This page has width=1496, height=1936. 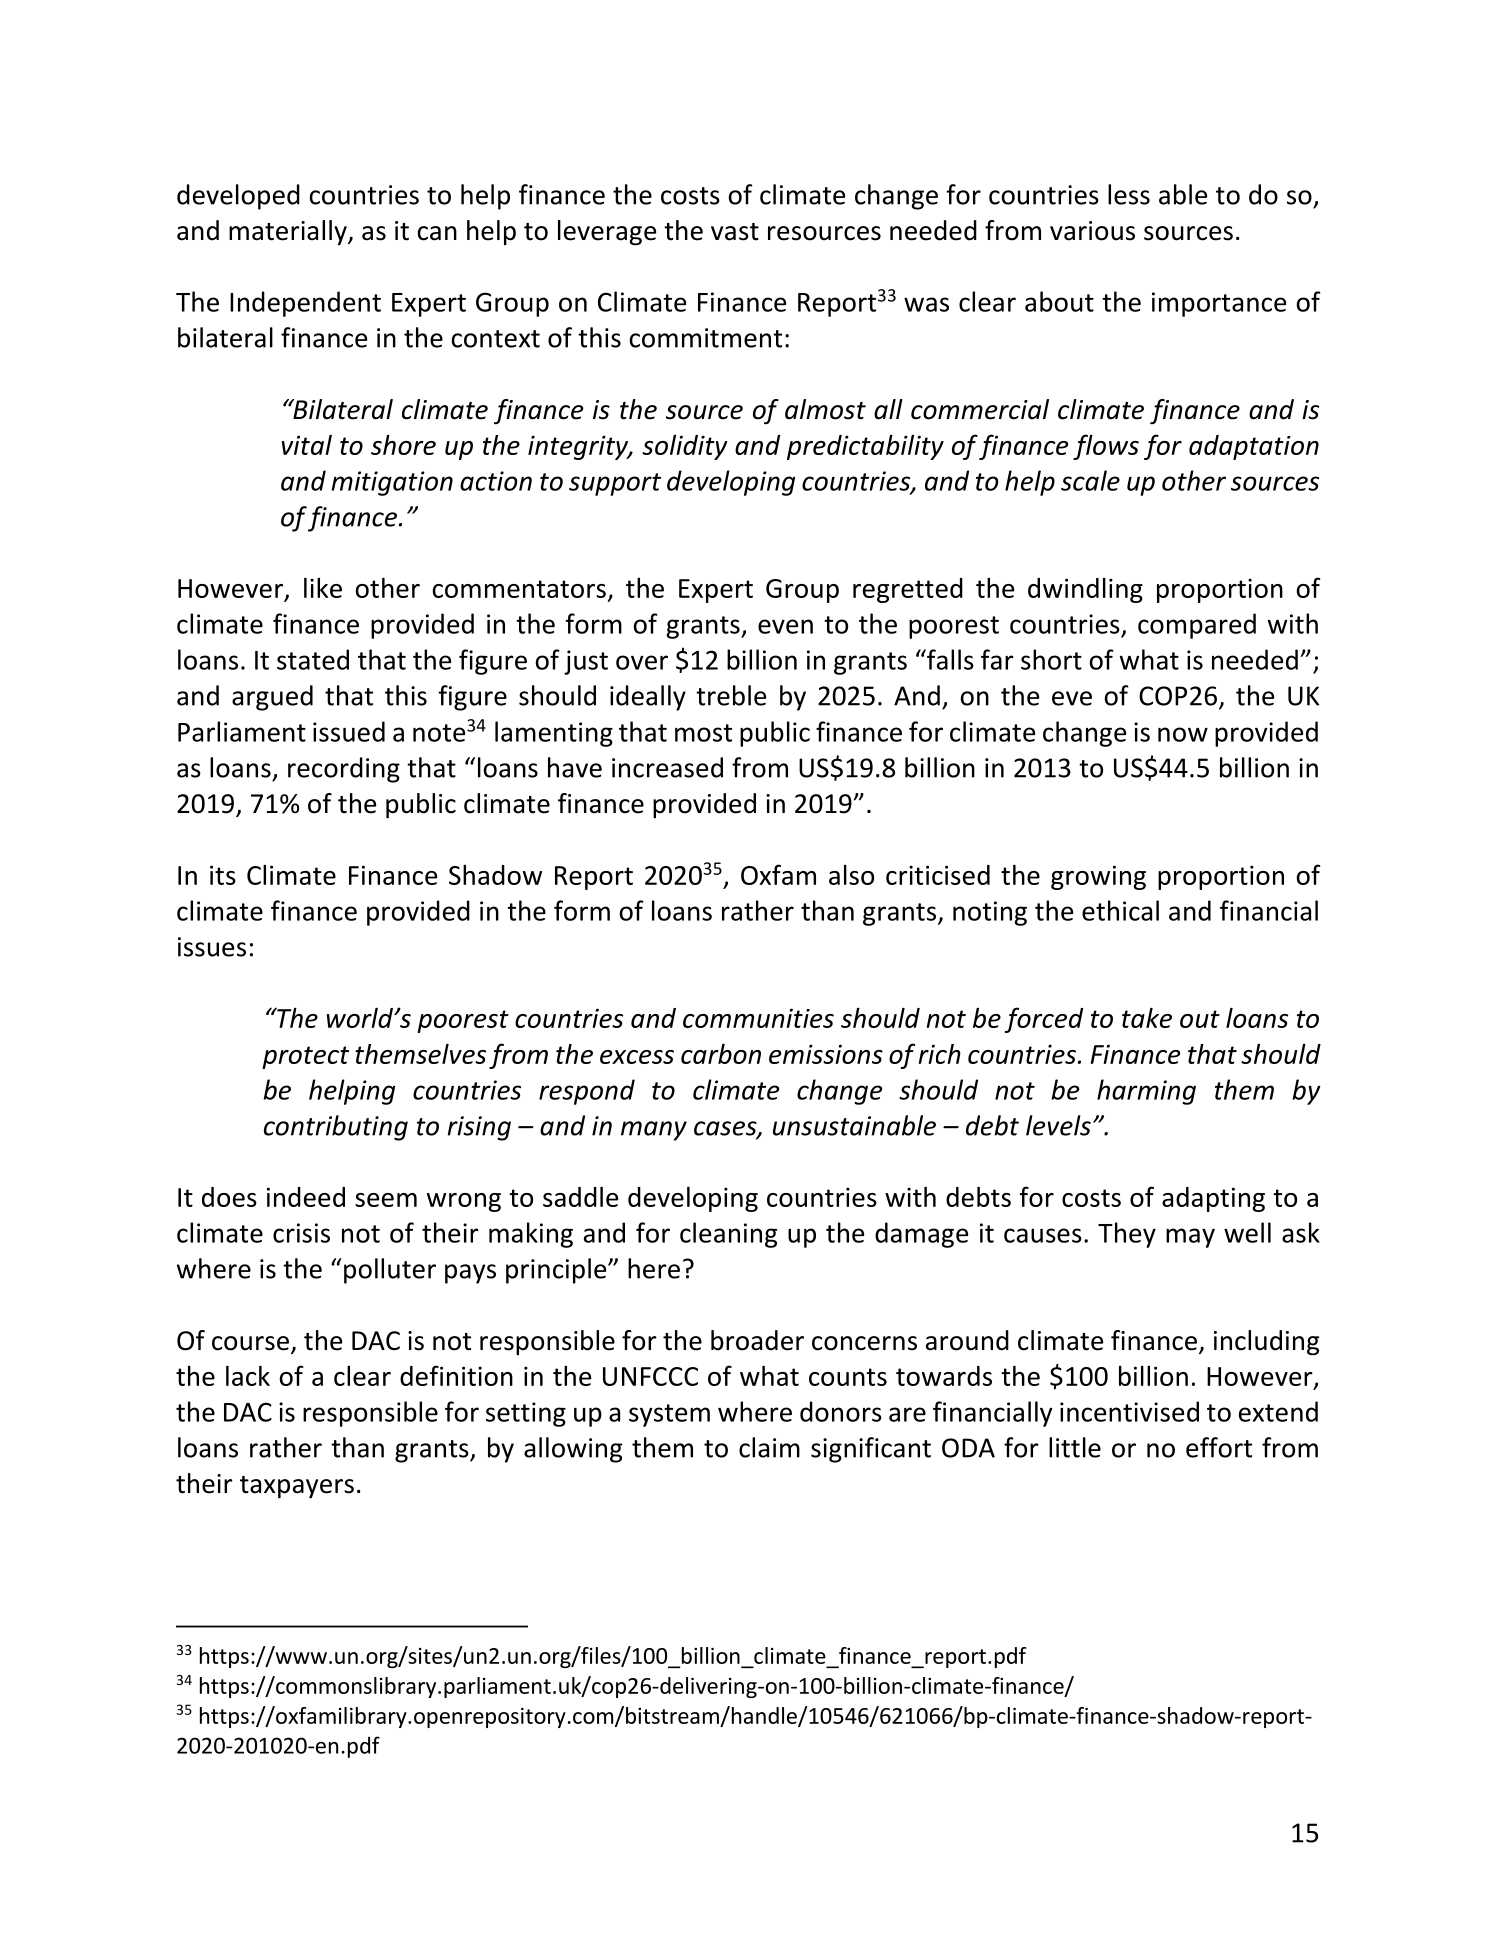 I want to click on claim, so click(x=769, y=1447).
